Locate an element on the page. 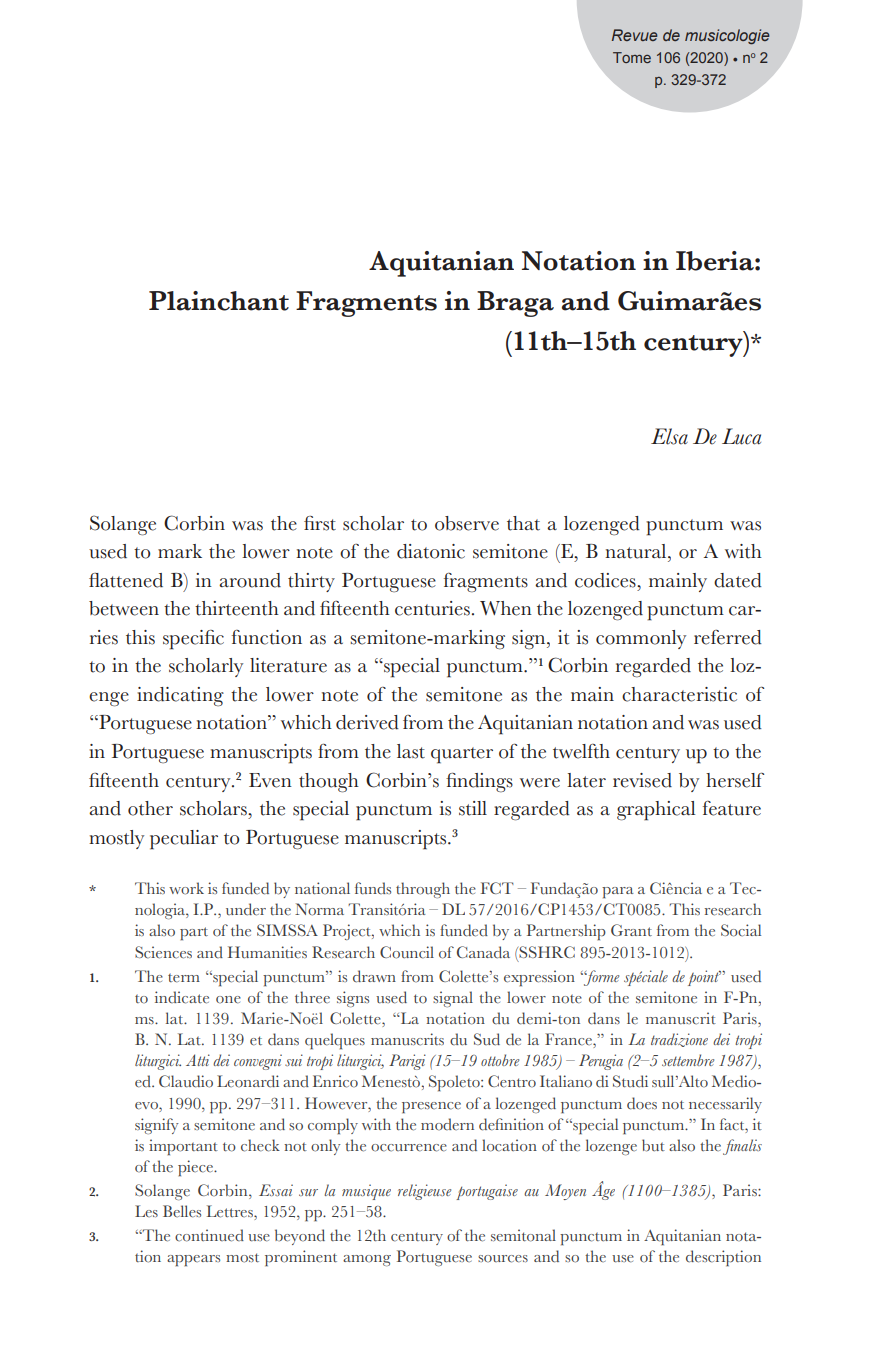 This page has height=1371, width=896. observe is located at coordinates (467, 523).
